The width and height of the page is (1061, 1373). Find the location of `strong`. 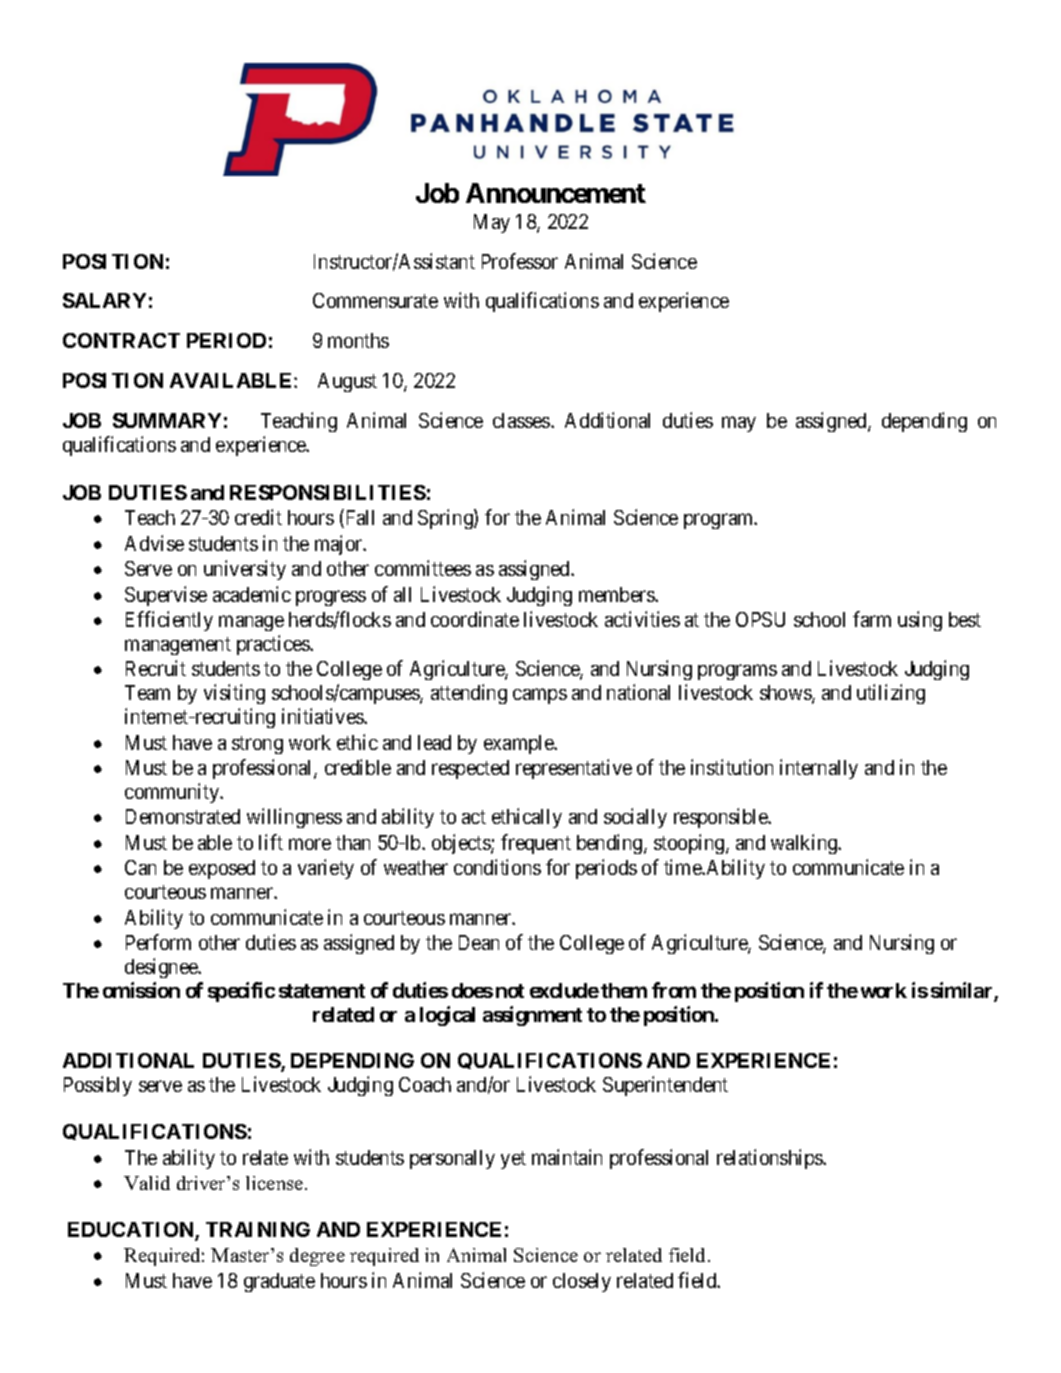

strong is located at coordinates (257, 745).
